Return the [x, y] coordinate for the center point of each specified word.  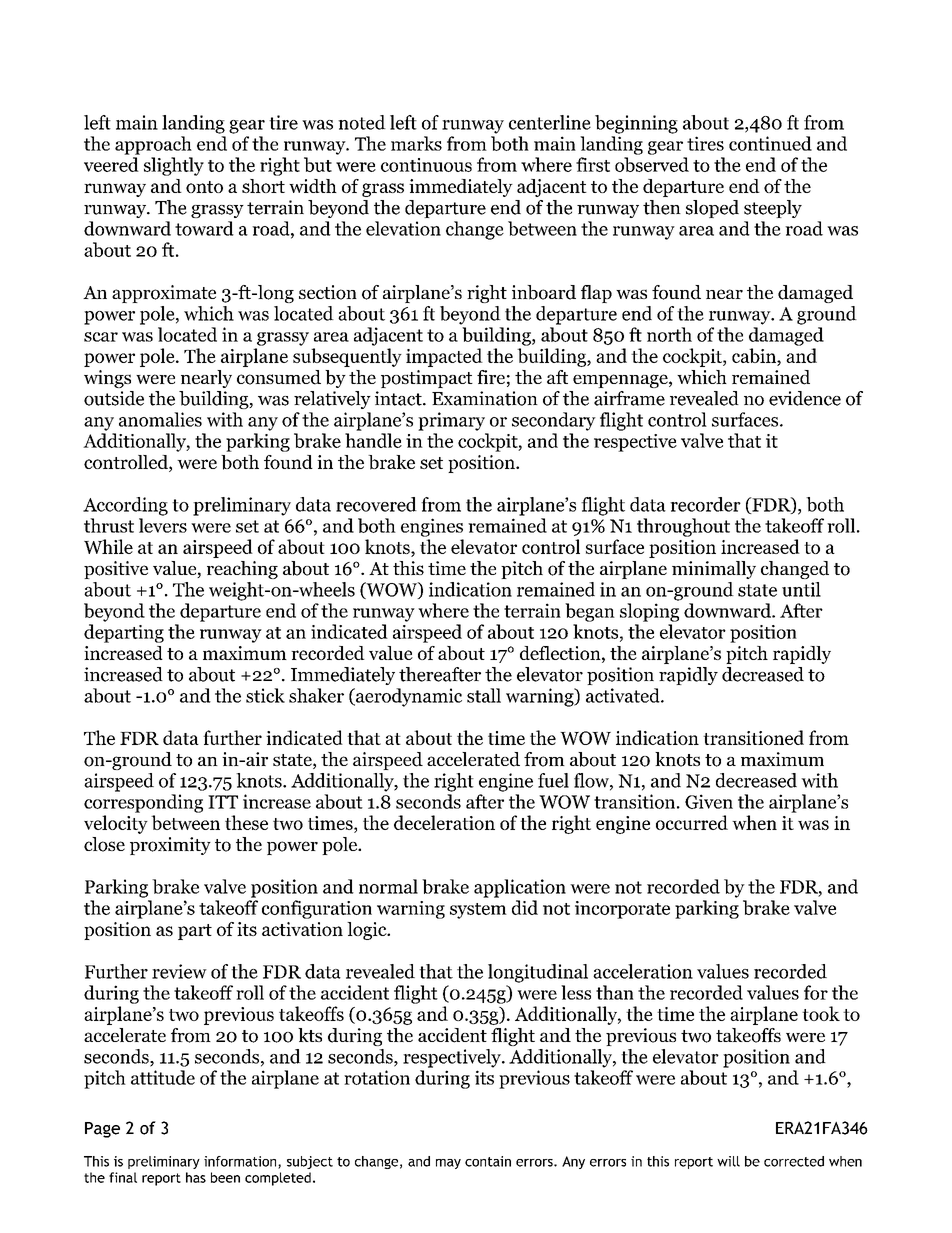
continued [770, 143]
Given [709, 801]
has [196, 1177]
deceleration [444, 822]
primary [451, 421]
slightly [174, 166]
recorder [705, 504]
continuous [426, 165]
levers [163, 525]
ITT [223, 802]
